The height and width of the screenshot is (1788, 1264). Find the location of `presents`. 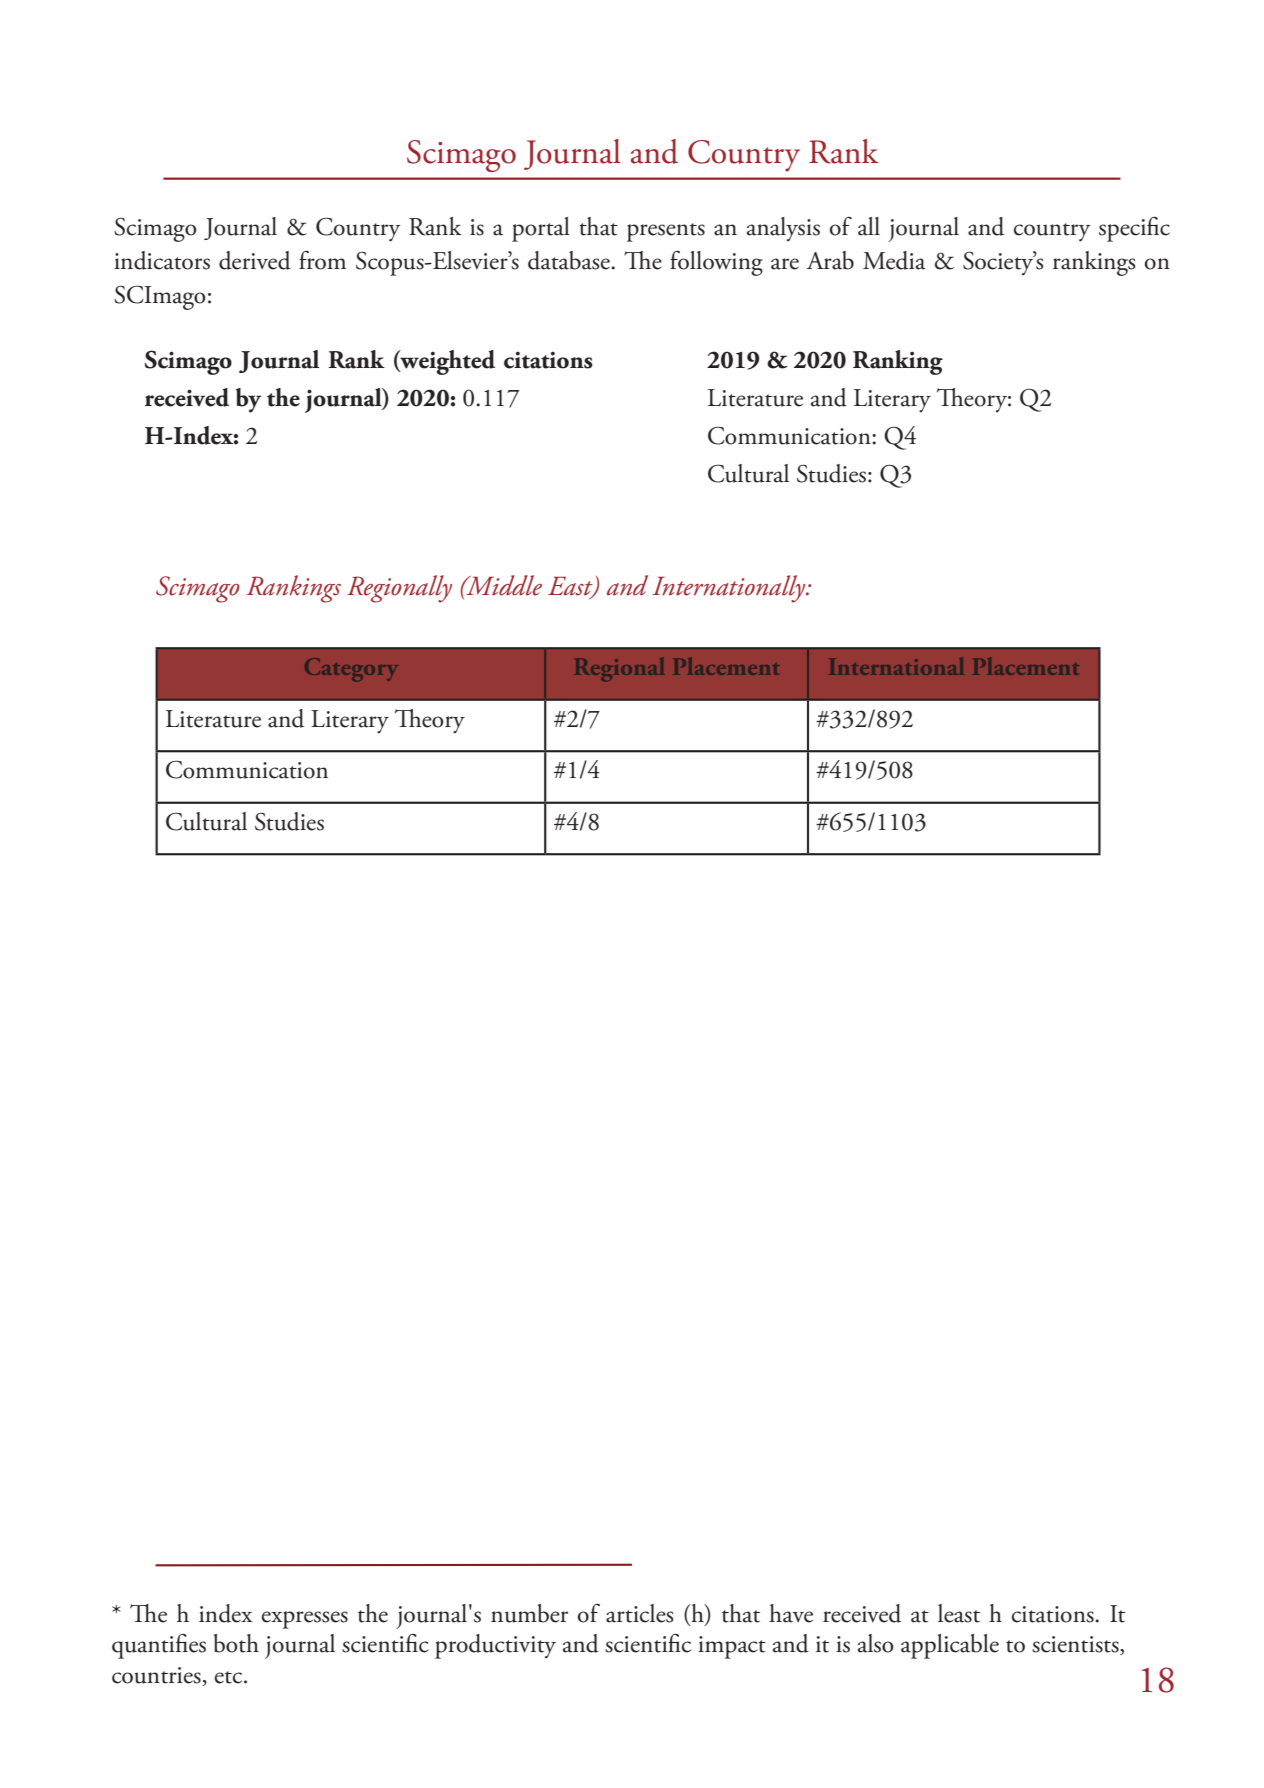

presents is located at coordinates (666, 232).
